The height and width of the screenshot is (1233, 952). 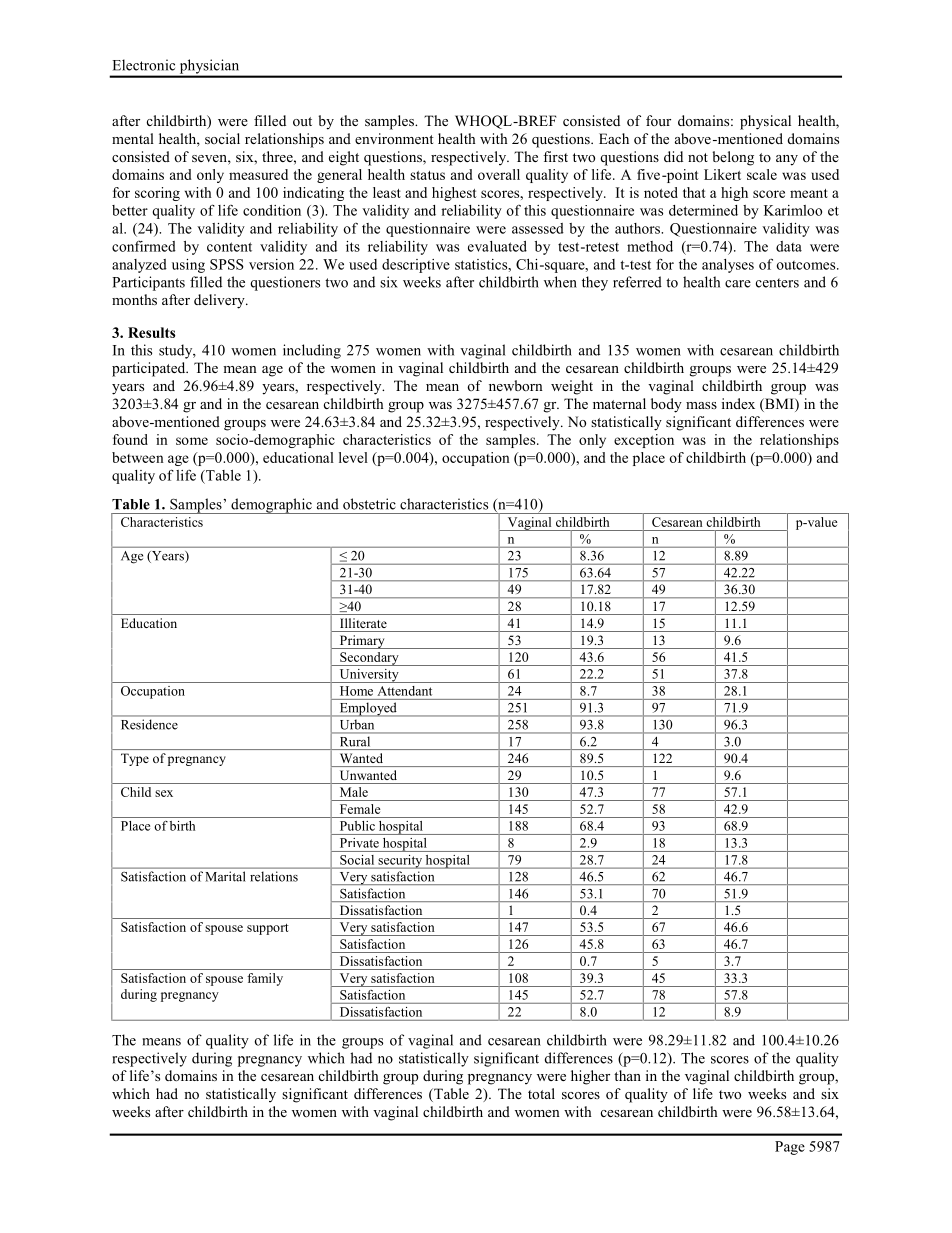 I want to click on exception, so click(x=644, y=441).
